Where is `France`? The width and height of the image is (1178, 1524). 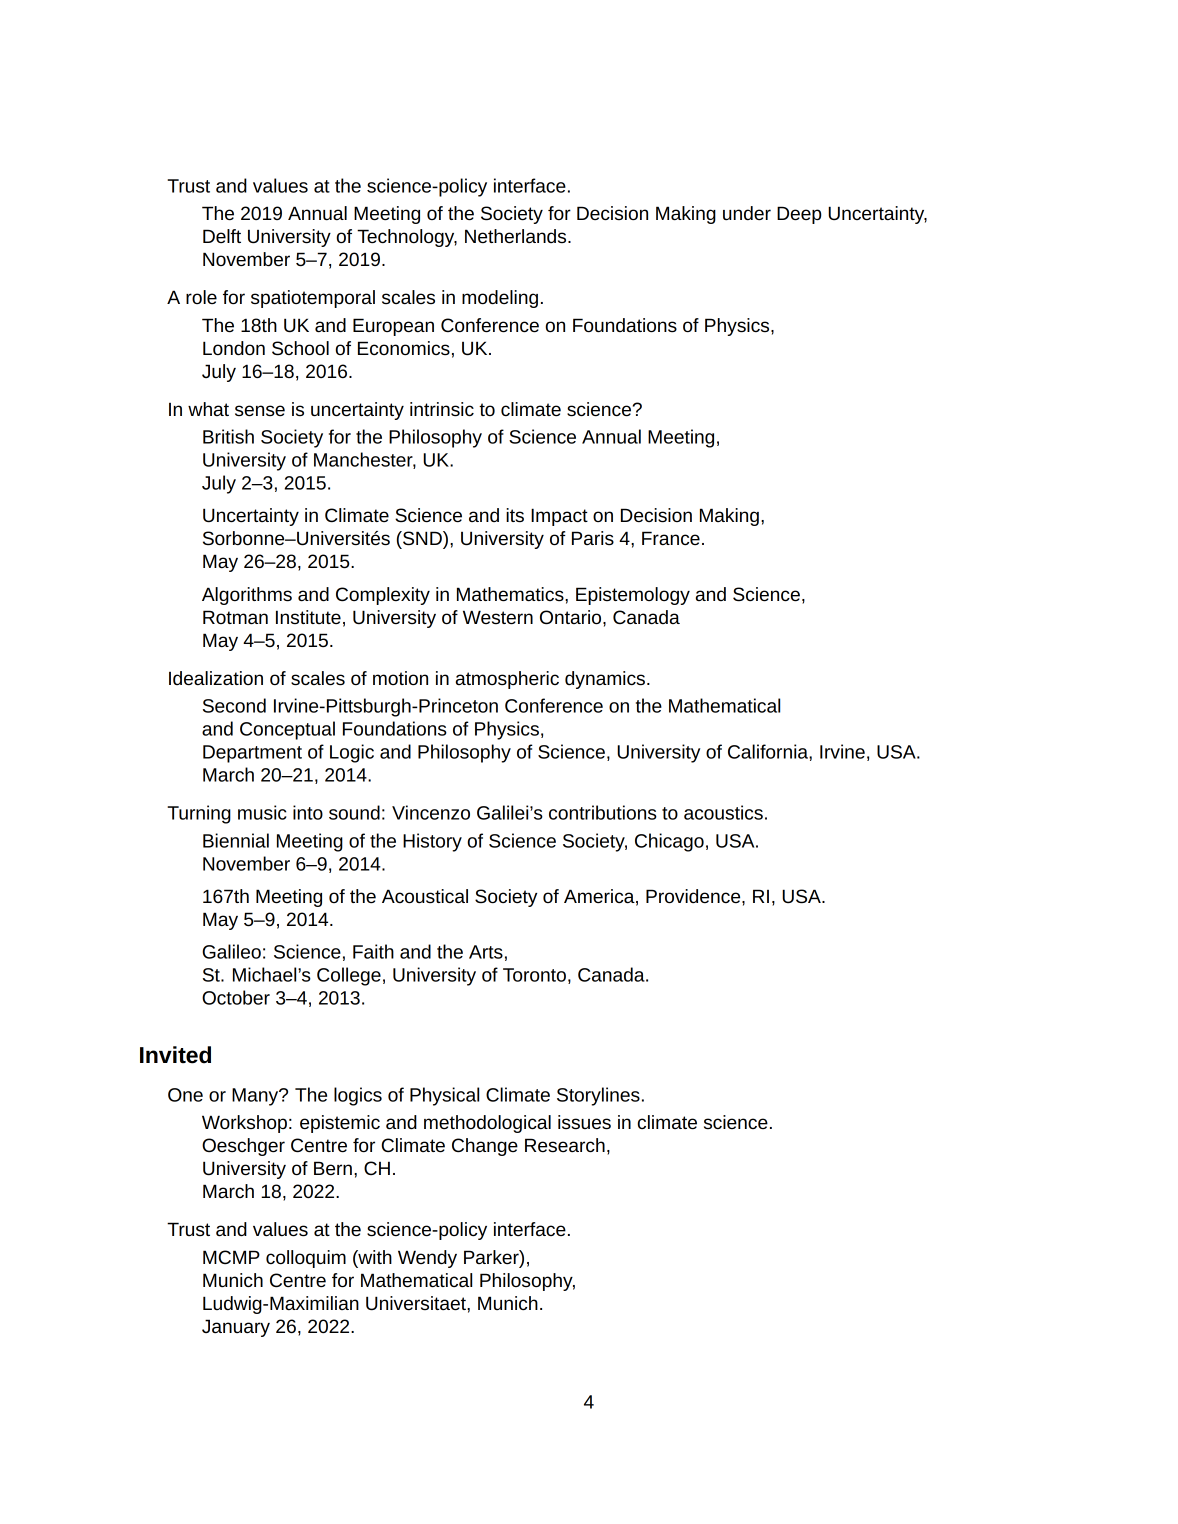 France is located at coordinates (671, 538).
